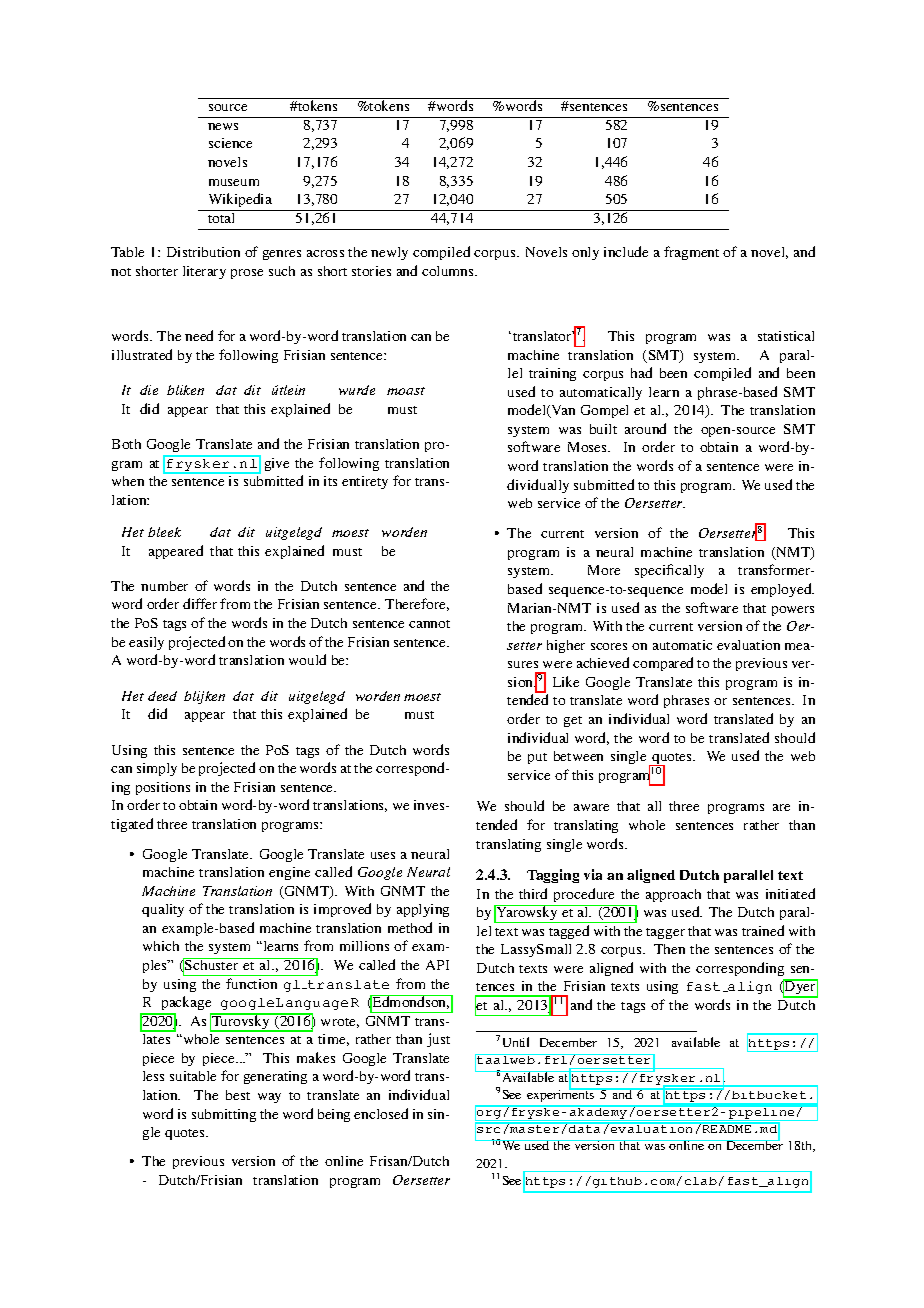 The height and width of the screenshot is (1308, 924). What do you see at coordinates (429, 624) in the screenshot?
I see `cannot` at bounding box center [429, 624].
